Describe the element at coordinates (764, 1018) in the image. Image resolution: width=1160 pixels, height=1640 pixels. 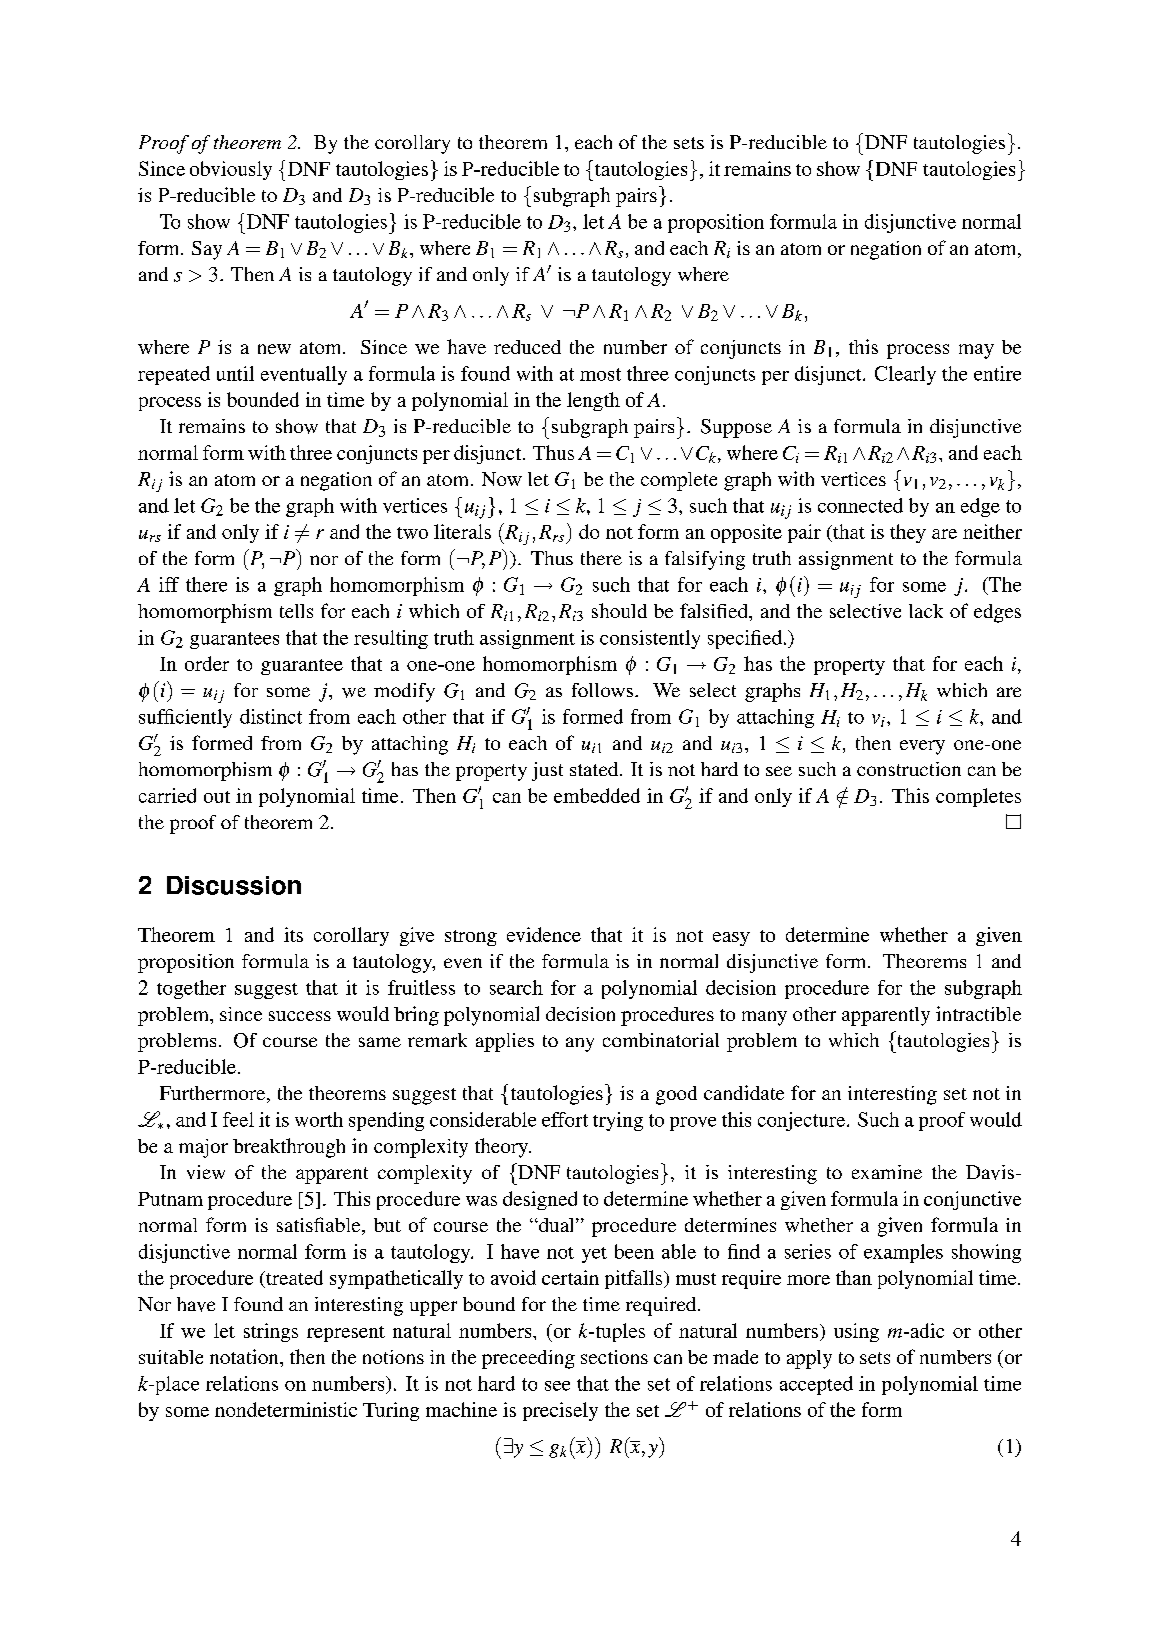
I see `many` at that location.
